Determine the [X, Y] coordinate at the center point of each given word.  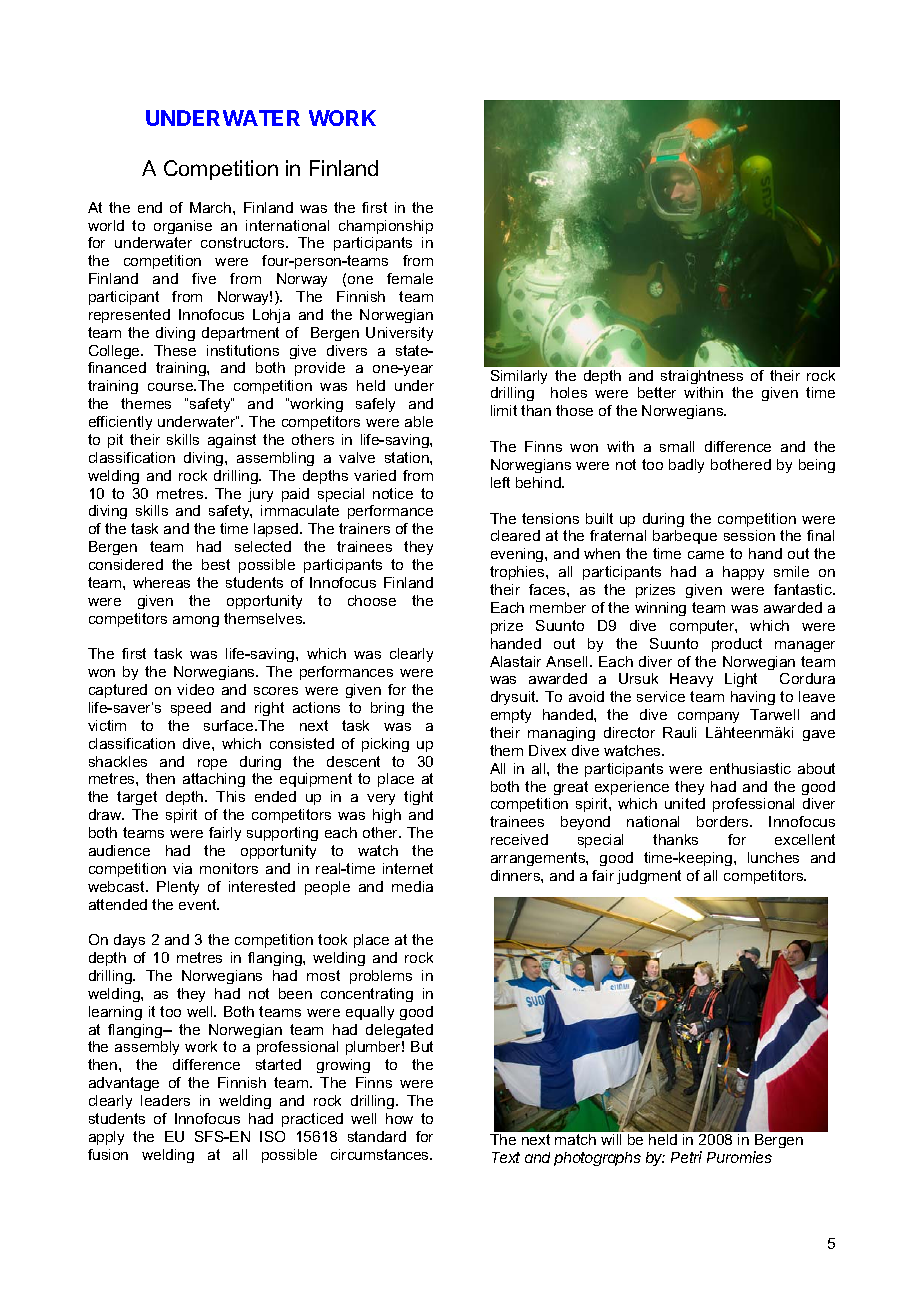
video [195, 689]
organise [183, 227]
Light [741, 680]
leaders [165, 1100]
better [657, 392]
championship [386, 227]
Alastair [515, 661]
